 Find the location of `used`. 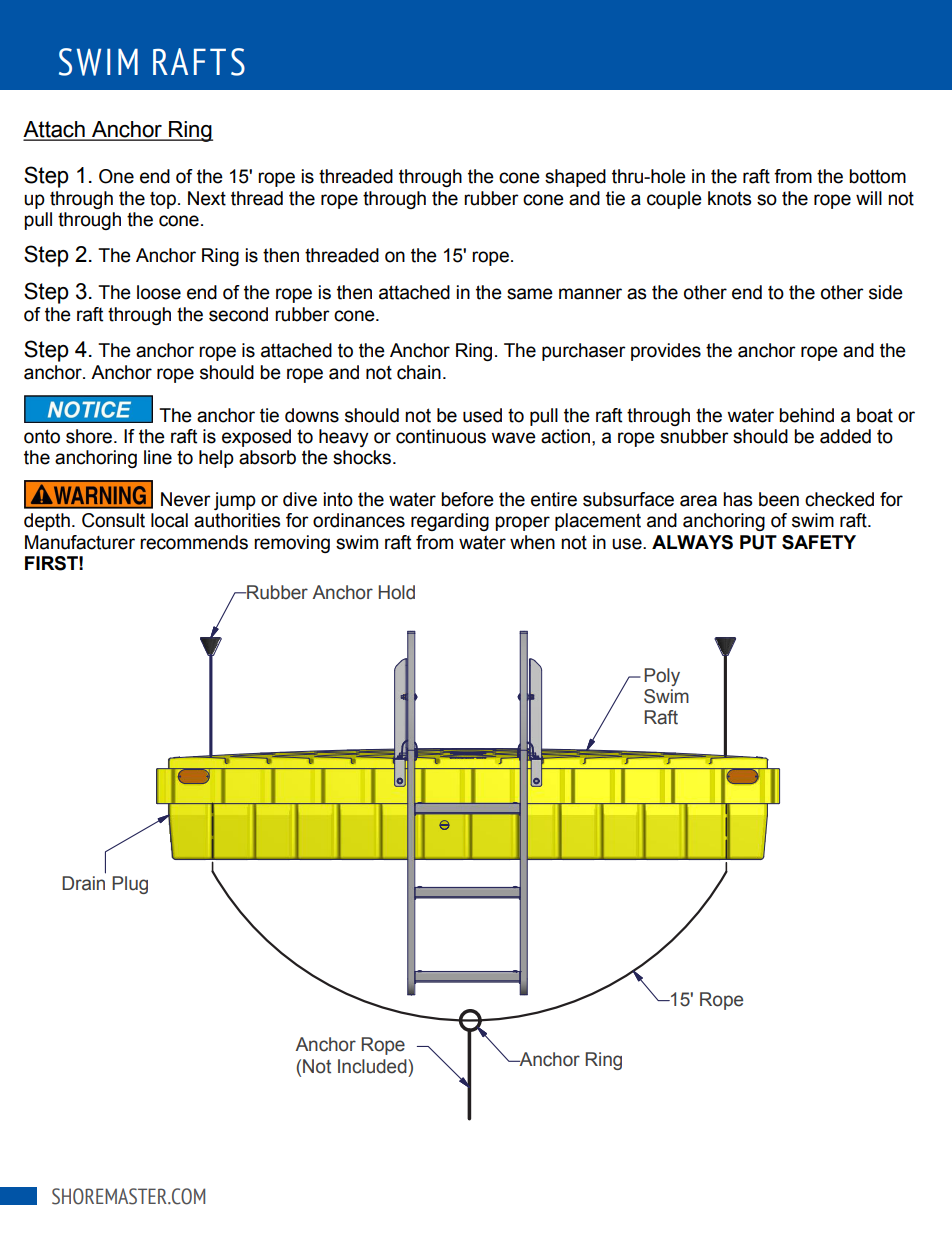

used is located at coordinates (482, 415).
